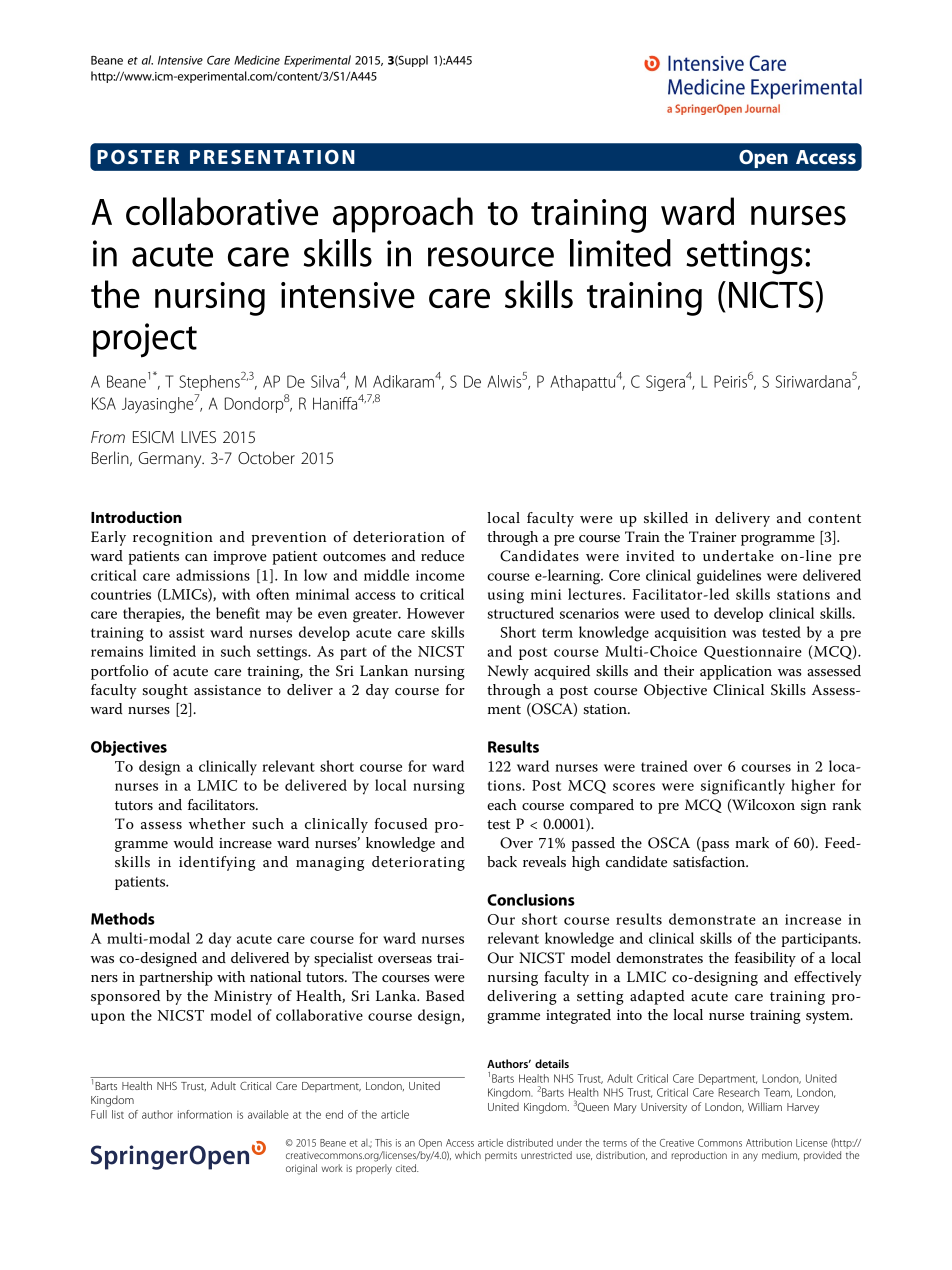  I want to click on each, so click(502, 804).
